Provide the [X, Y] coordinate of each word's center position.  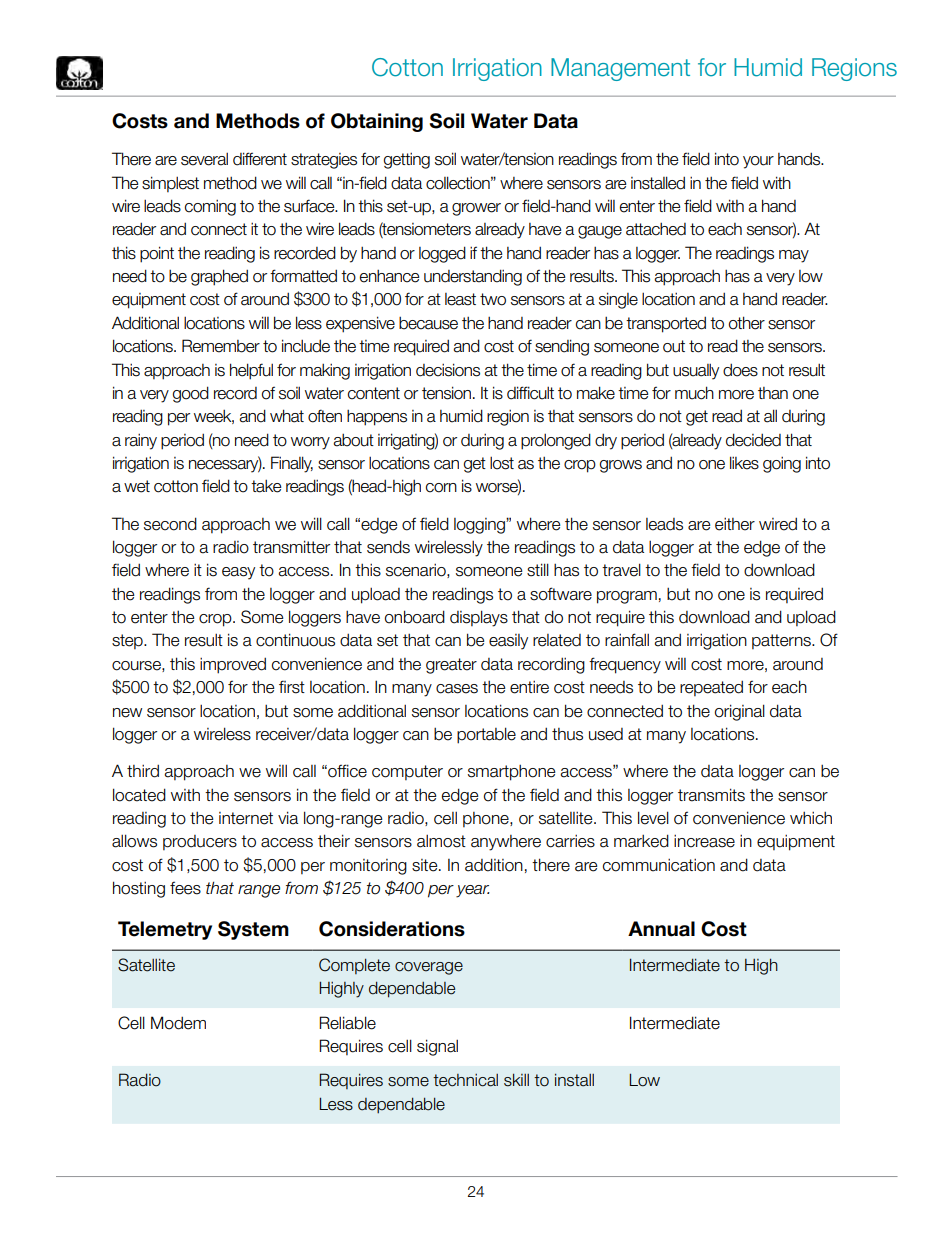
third [143, 771]
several [204, 159]
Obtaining [377, 122]
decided [753, 440]
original [740, 712]
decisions [448, 370]
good [191, 394]
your [758, 162]
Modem [178, 1023]
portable [486, 735]
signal [437, 1047]
